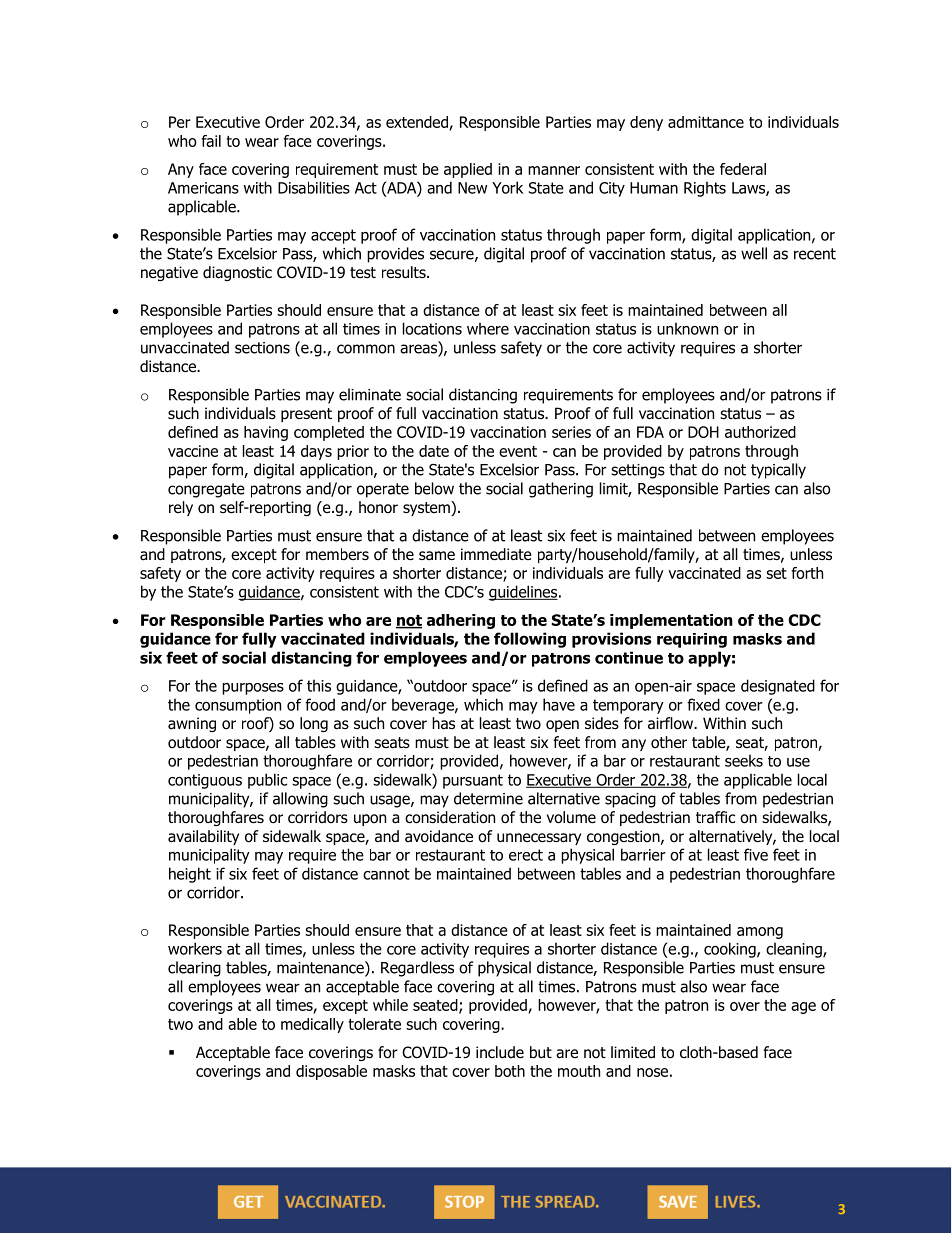 Image resolution: width=952 pixels, height=1233 pixels. What do you see at coordinates (671, 621) in the screenshot?
I see `implementation` at bounding box center [671, 621].
